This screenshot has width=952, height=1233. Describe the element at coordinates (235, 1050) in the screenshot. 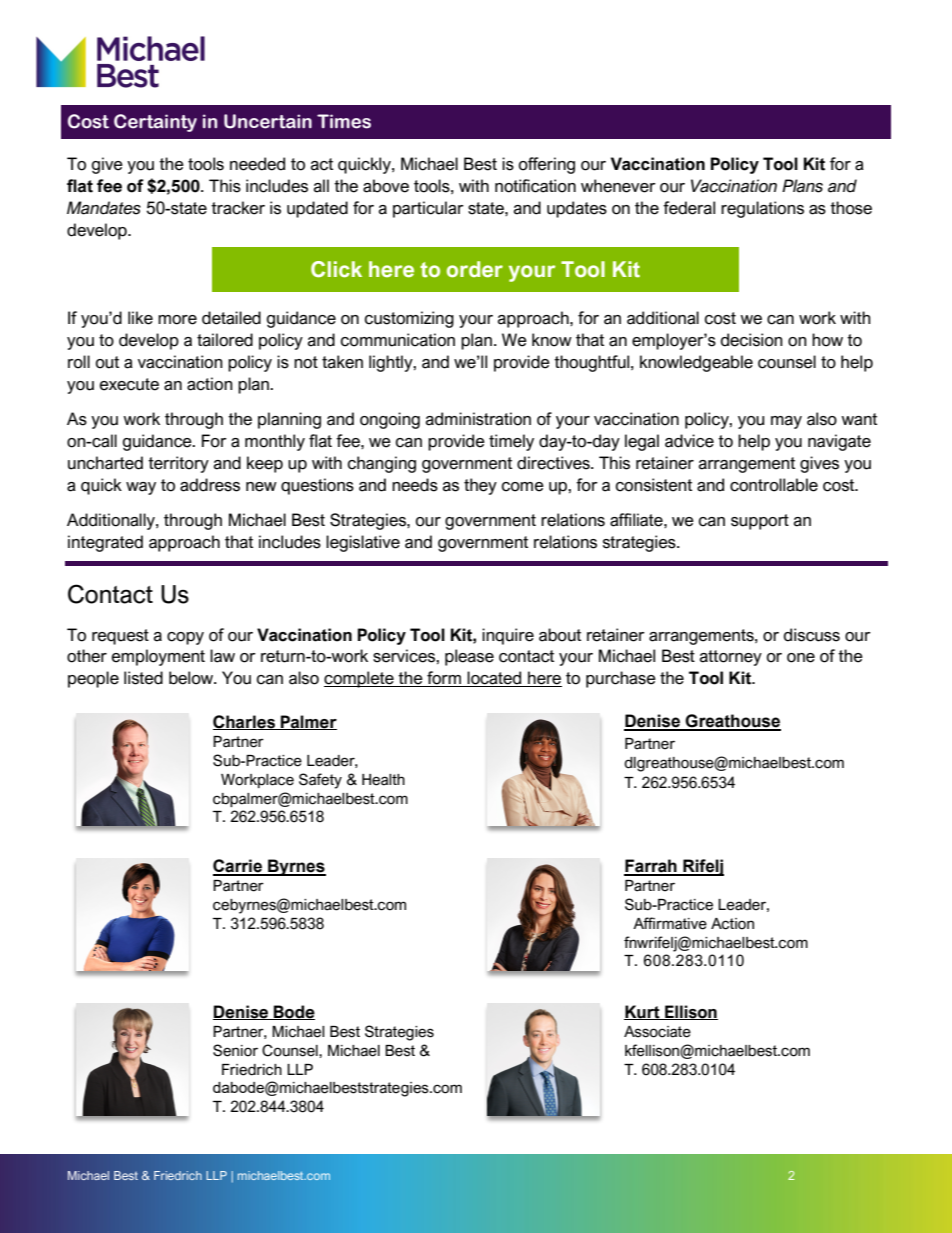

I see `Senior` at that location.
